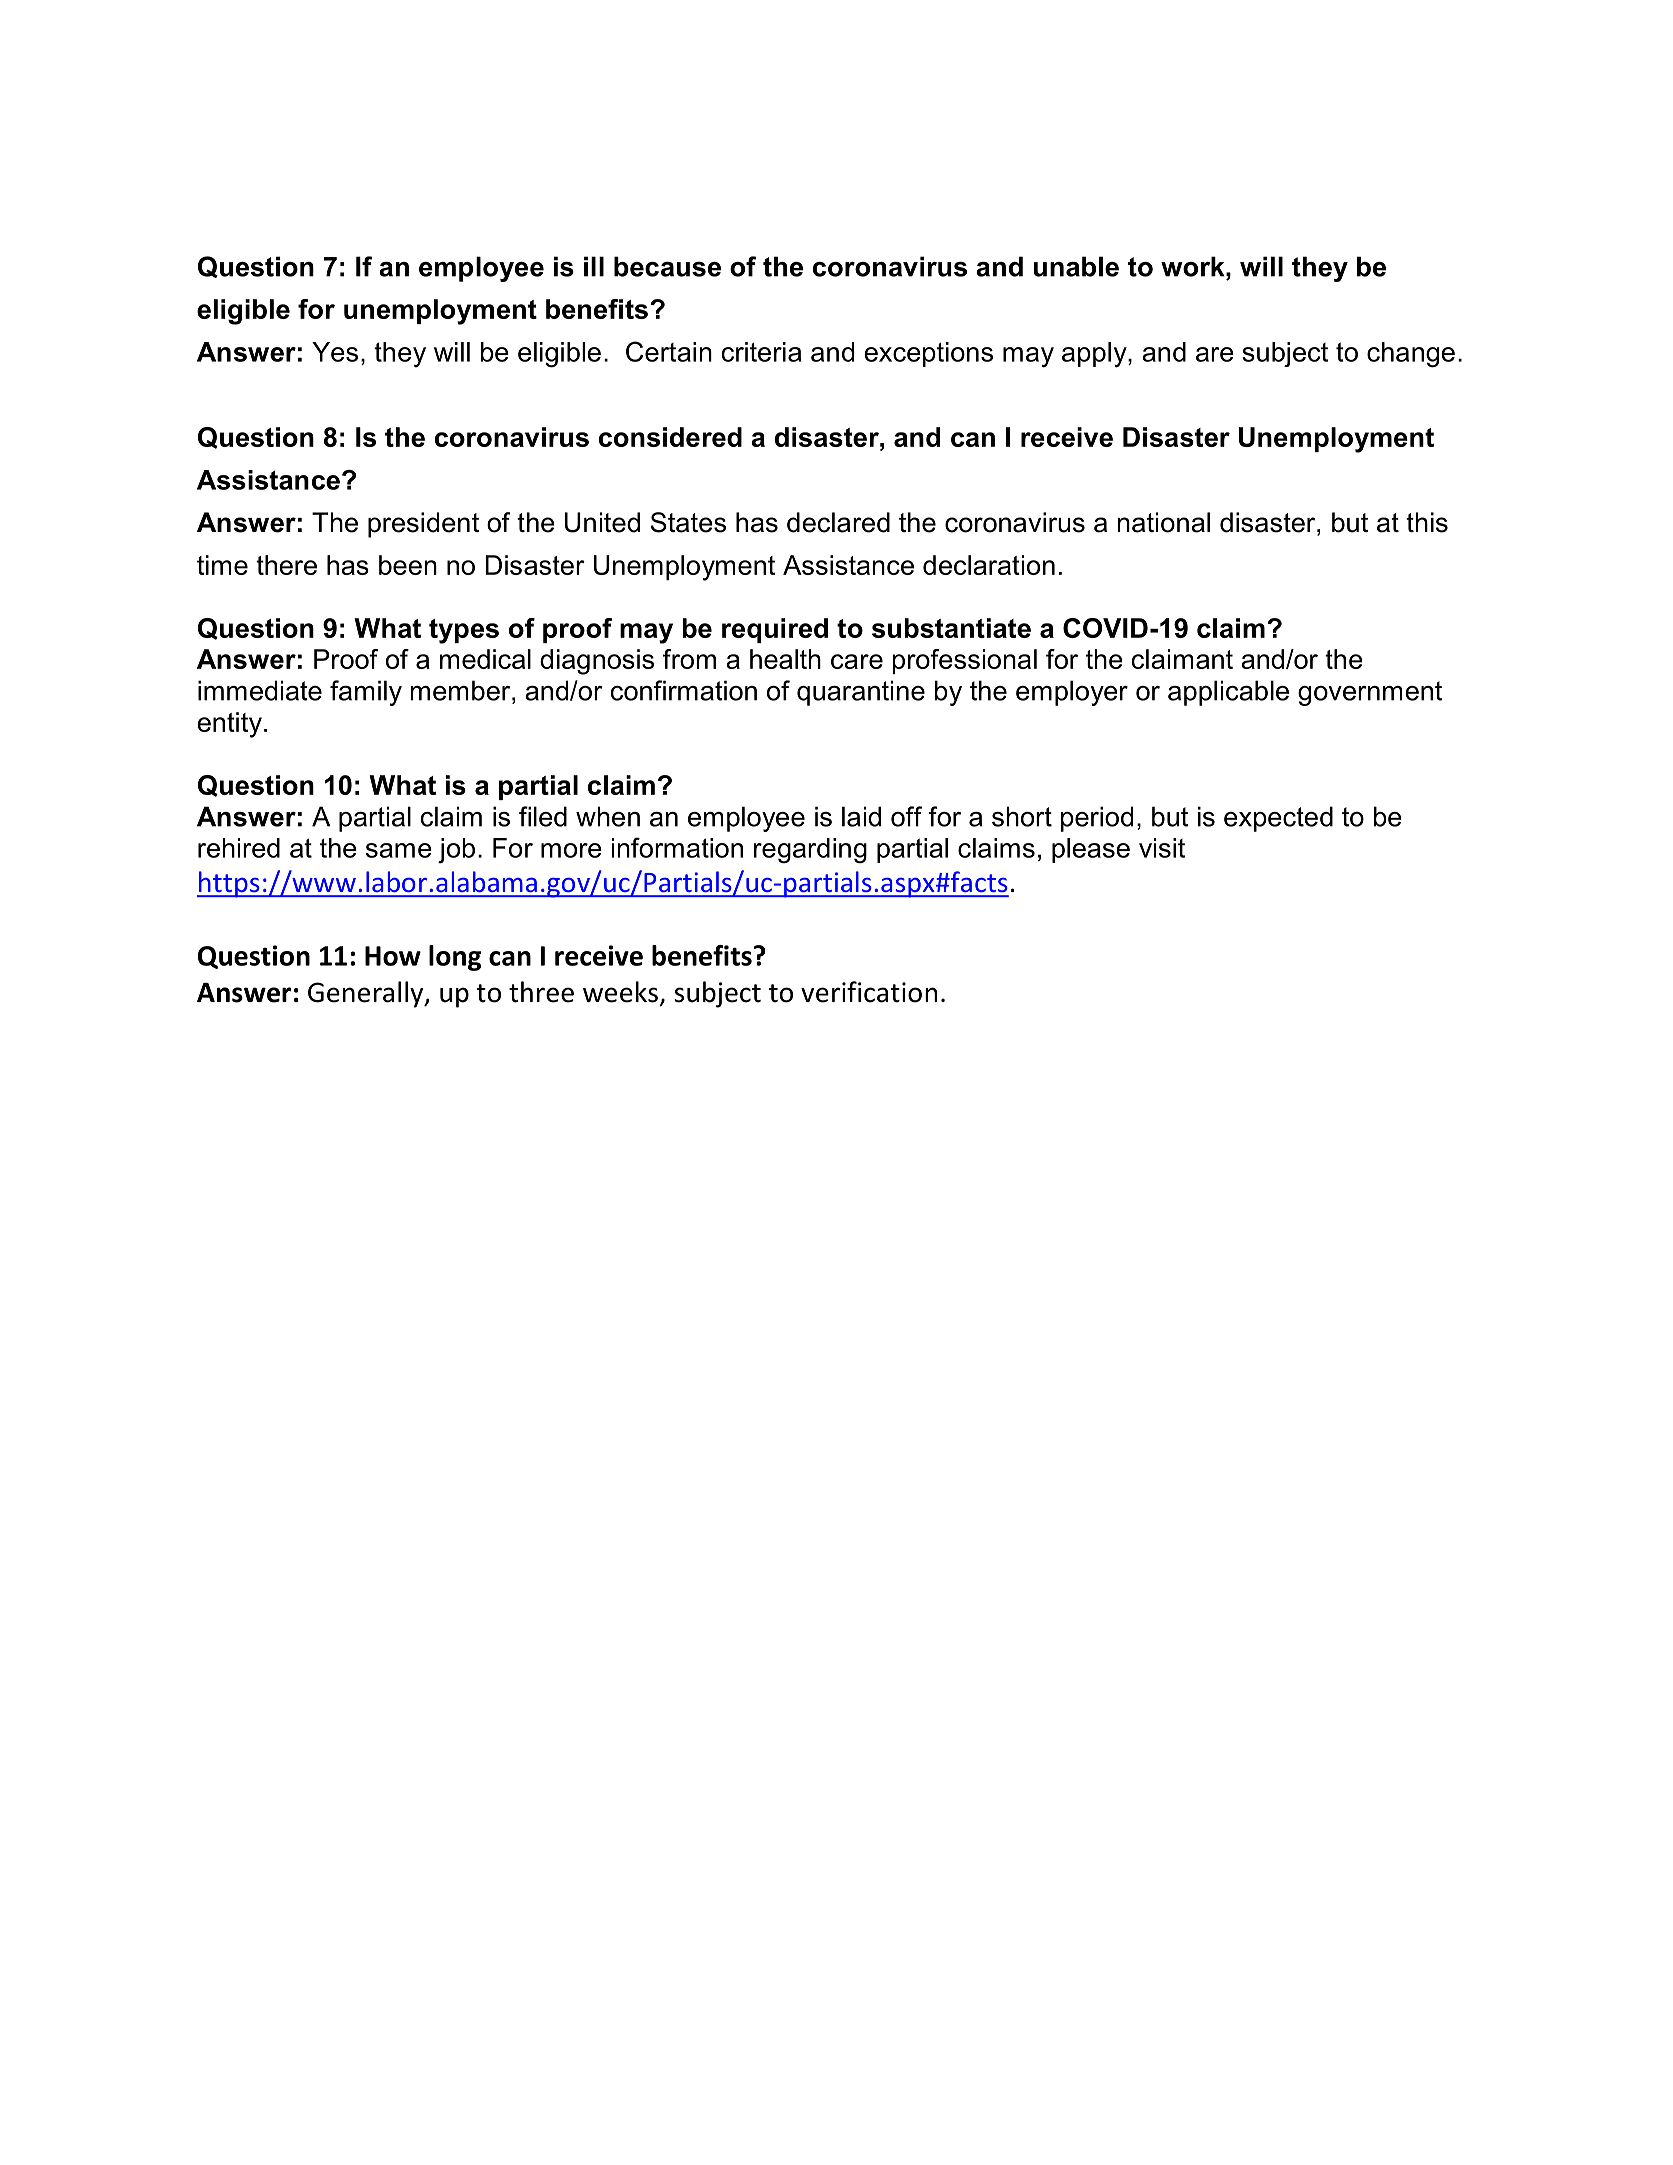  What do you see at coordinates (1194, 266) in the screenshot?
I see `work` at bounding box center [1194, 266].
